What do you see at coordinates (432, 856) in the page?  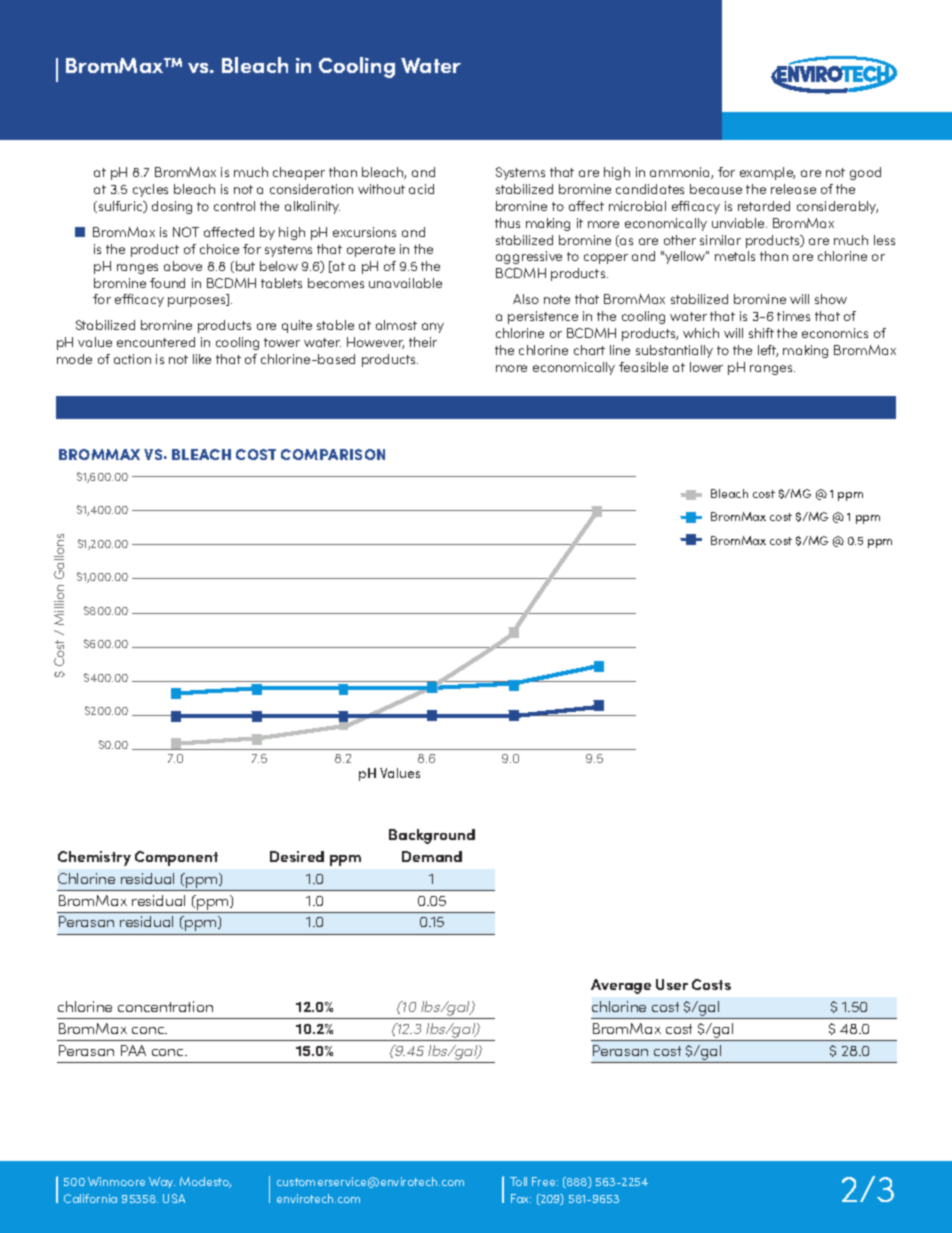 I see `Demand` at bounding box center [432, 856].
